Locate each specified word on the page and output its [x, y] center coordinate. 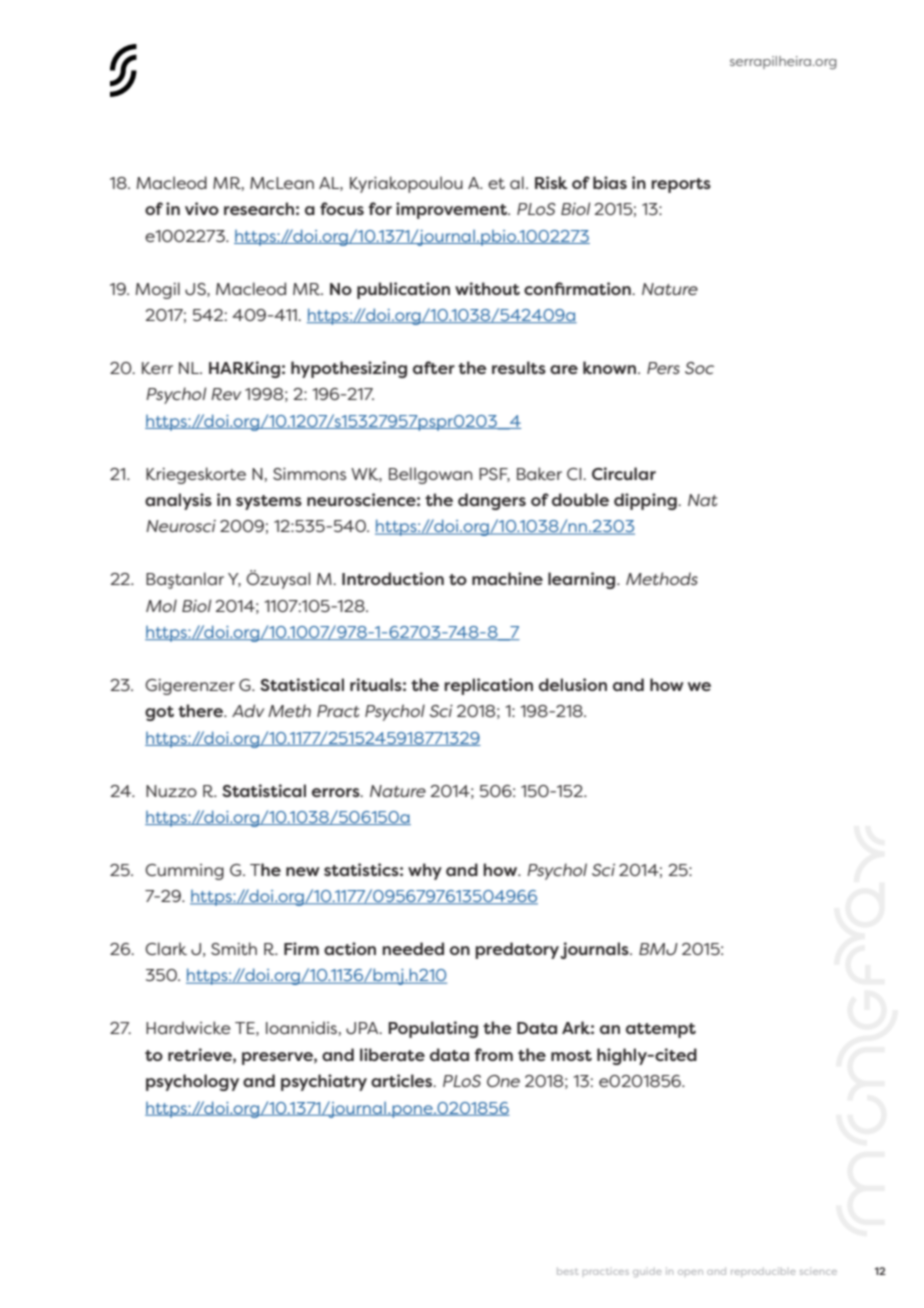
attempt [661, 1030]
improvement [452, 210]
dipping [646, 501]
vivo [202, 208]
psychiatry [324, 1082]
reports [681, 185]
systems [269, 502]
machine [507, 578]
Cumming [184, 872]
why [425, 871]
